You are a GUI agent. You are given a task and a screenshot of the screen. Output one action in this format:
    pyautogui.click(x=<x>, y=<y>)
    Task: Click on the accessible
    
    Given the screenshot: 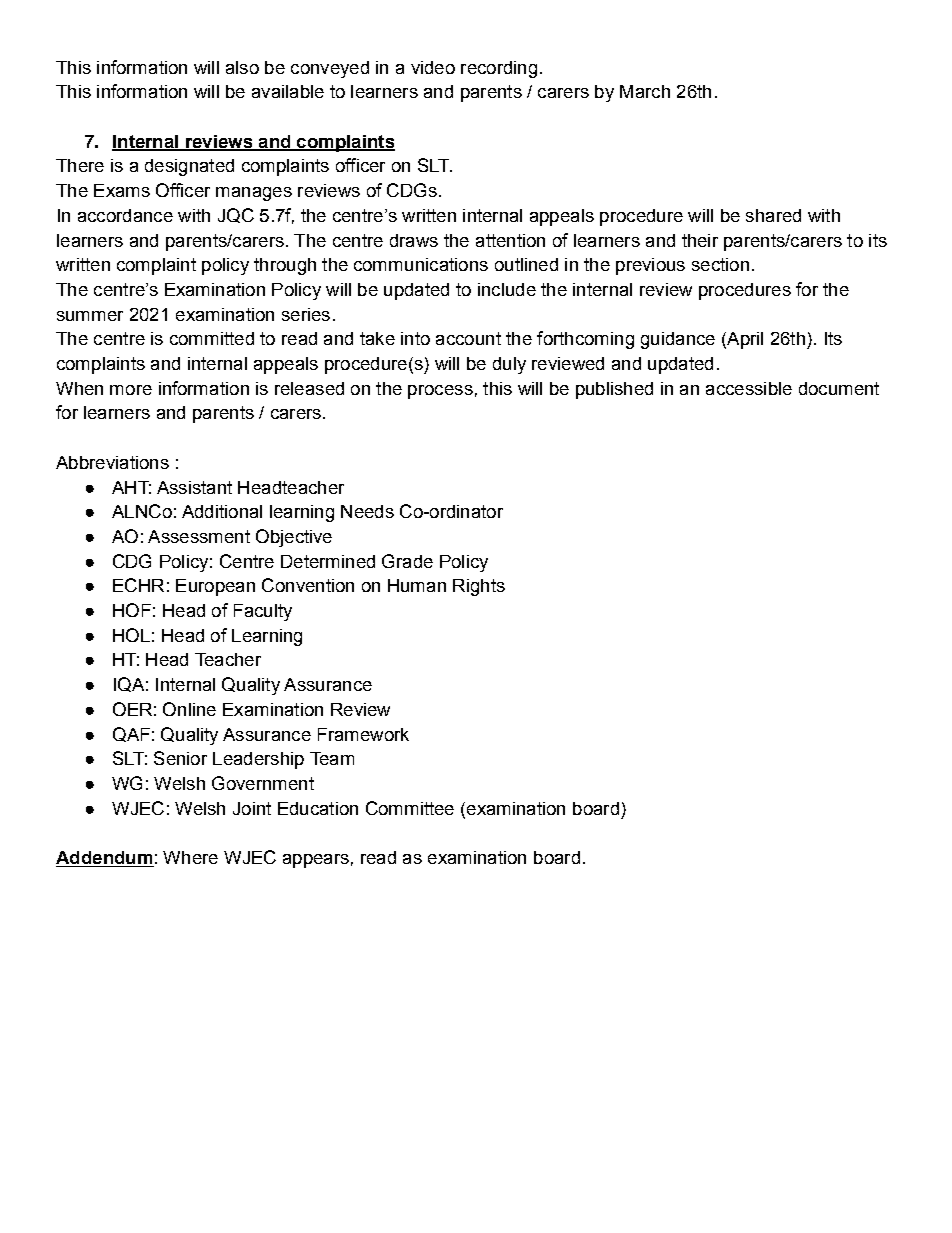 What is the action you would take?
    pyautogui.click(x=749, y=388)
